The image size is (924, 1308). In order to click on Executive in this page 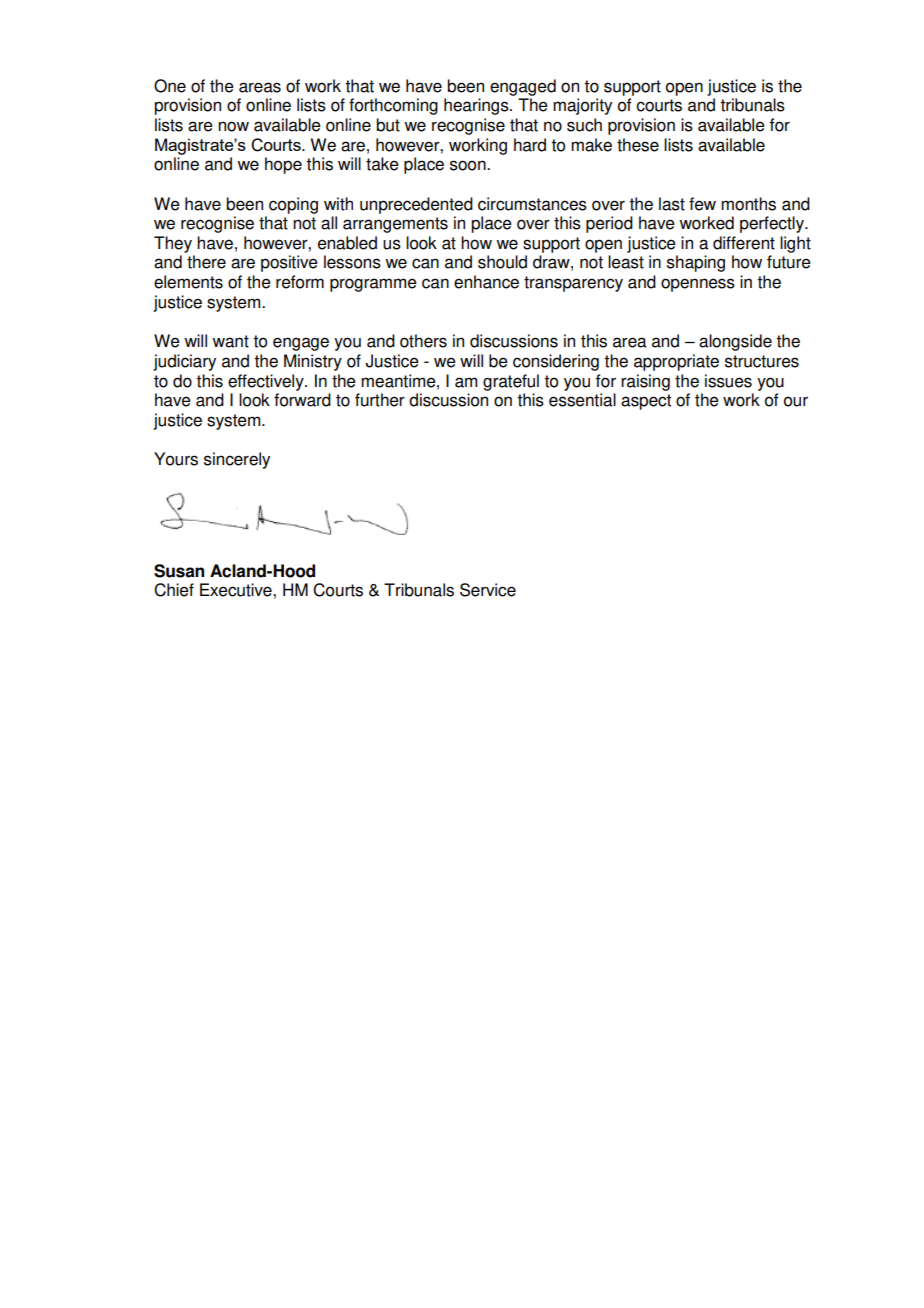, I will do `click(237, 590)`.
